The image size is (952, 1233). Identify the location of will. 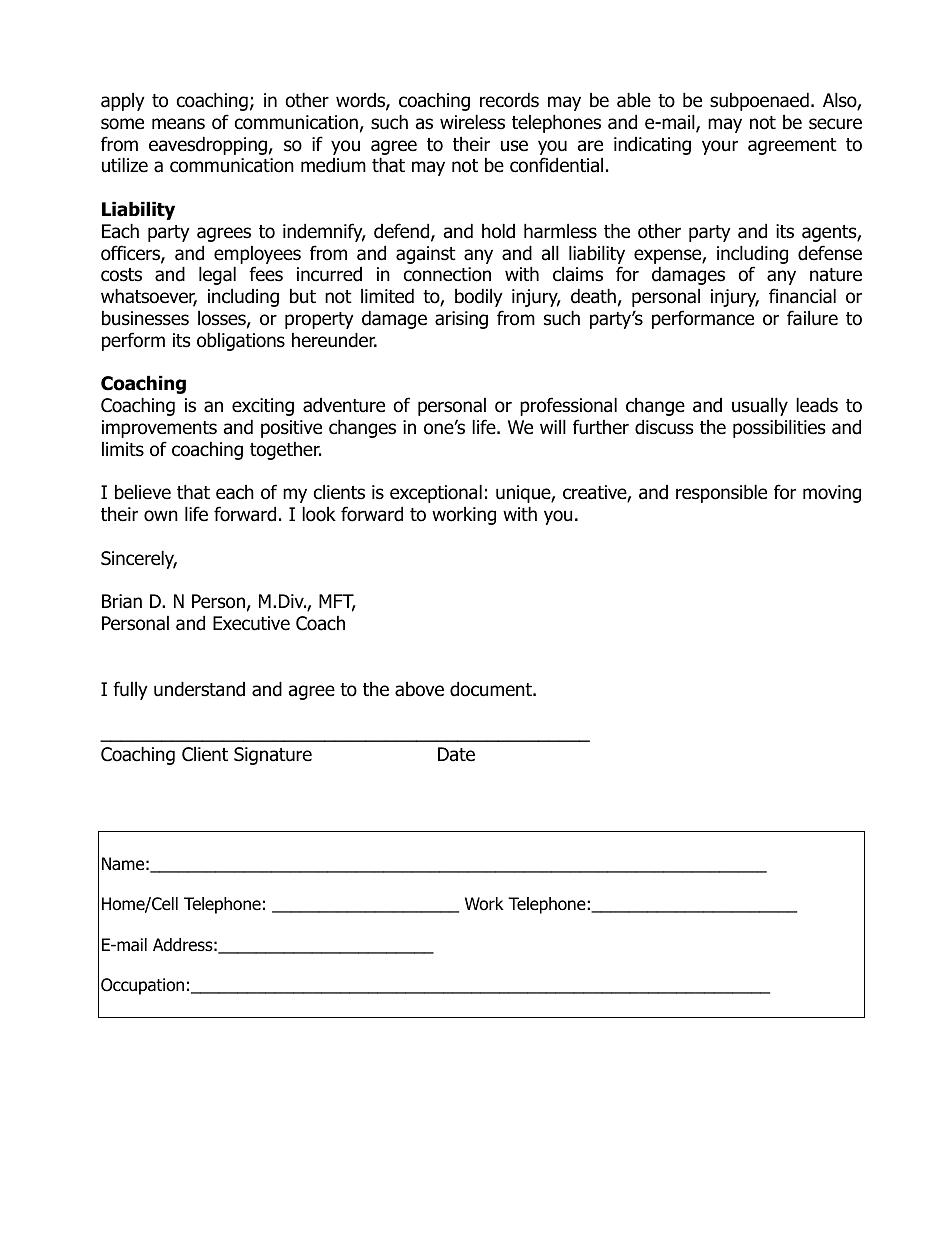
(553, 426).
